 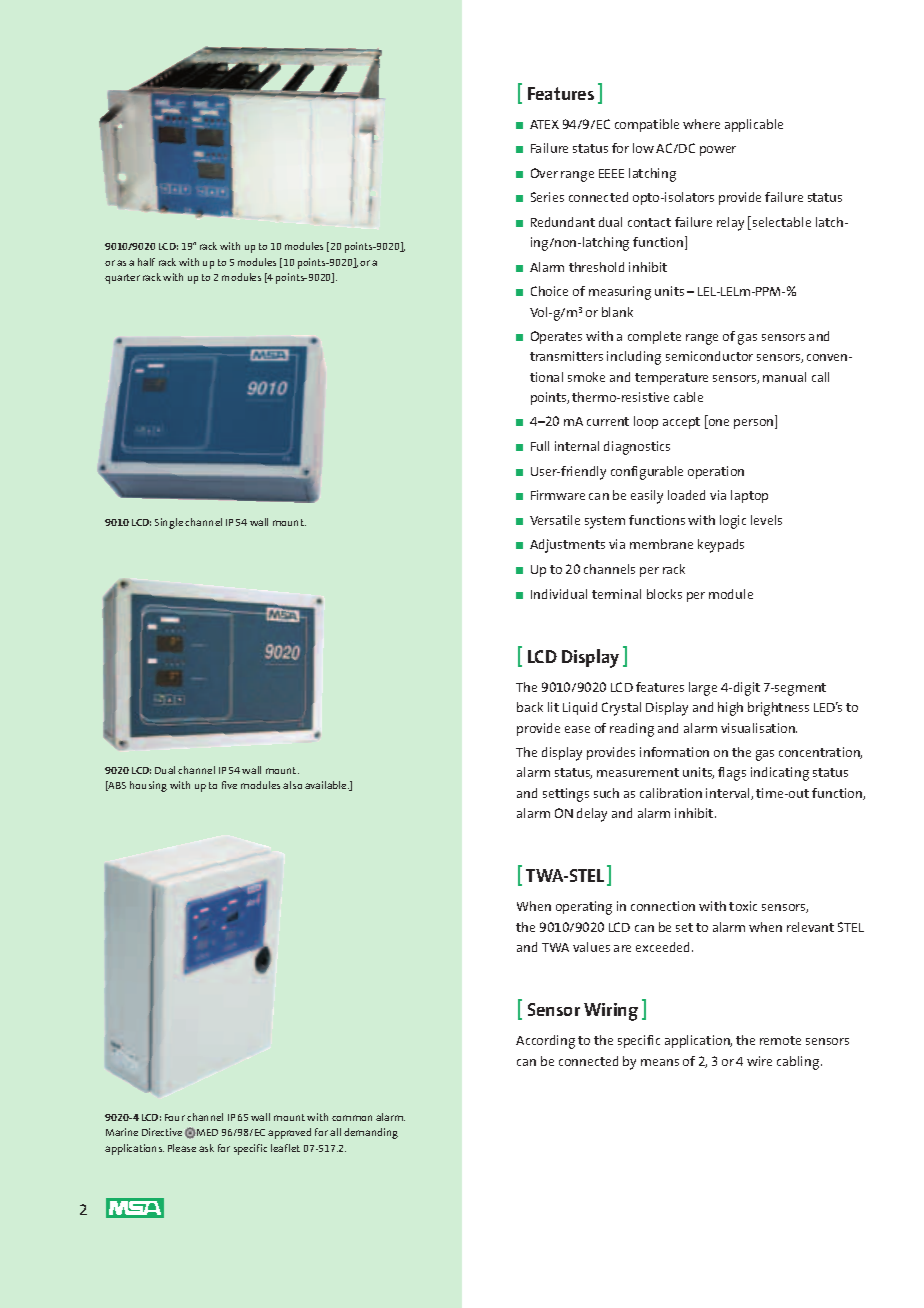 I want to click on power, so click(x=718, y=151).
